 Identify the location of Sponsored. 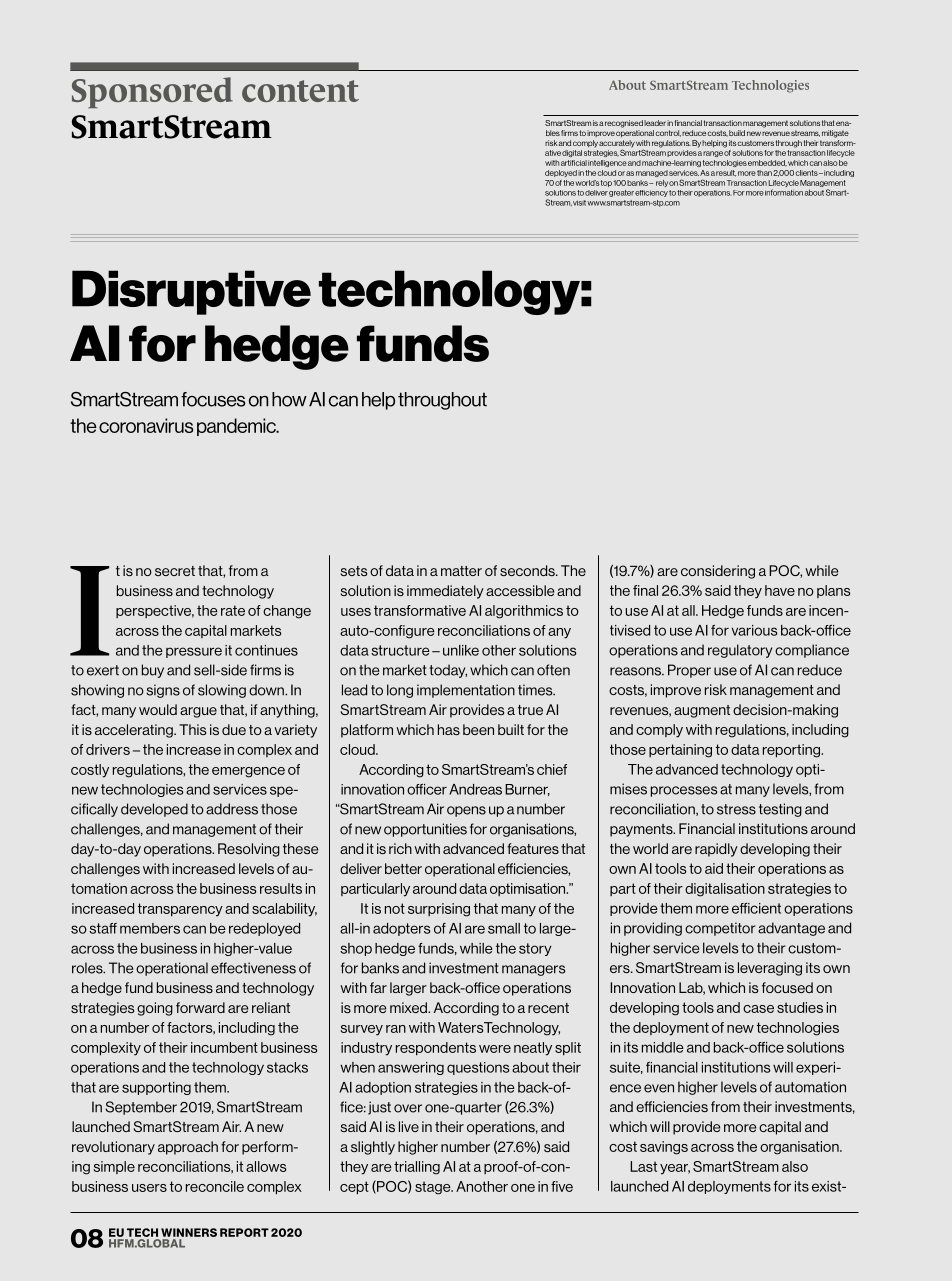
(152, 92).
